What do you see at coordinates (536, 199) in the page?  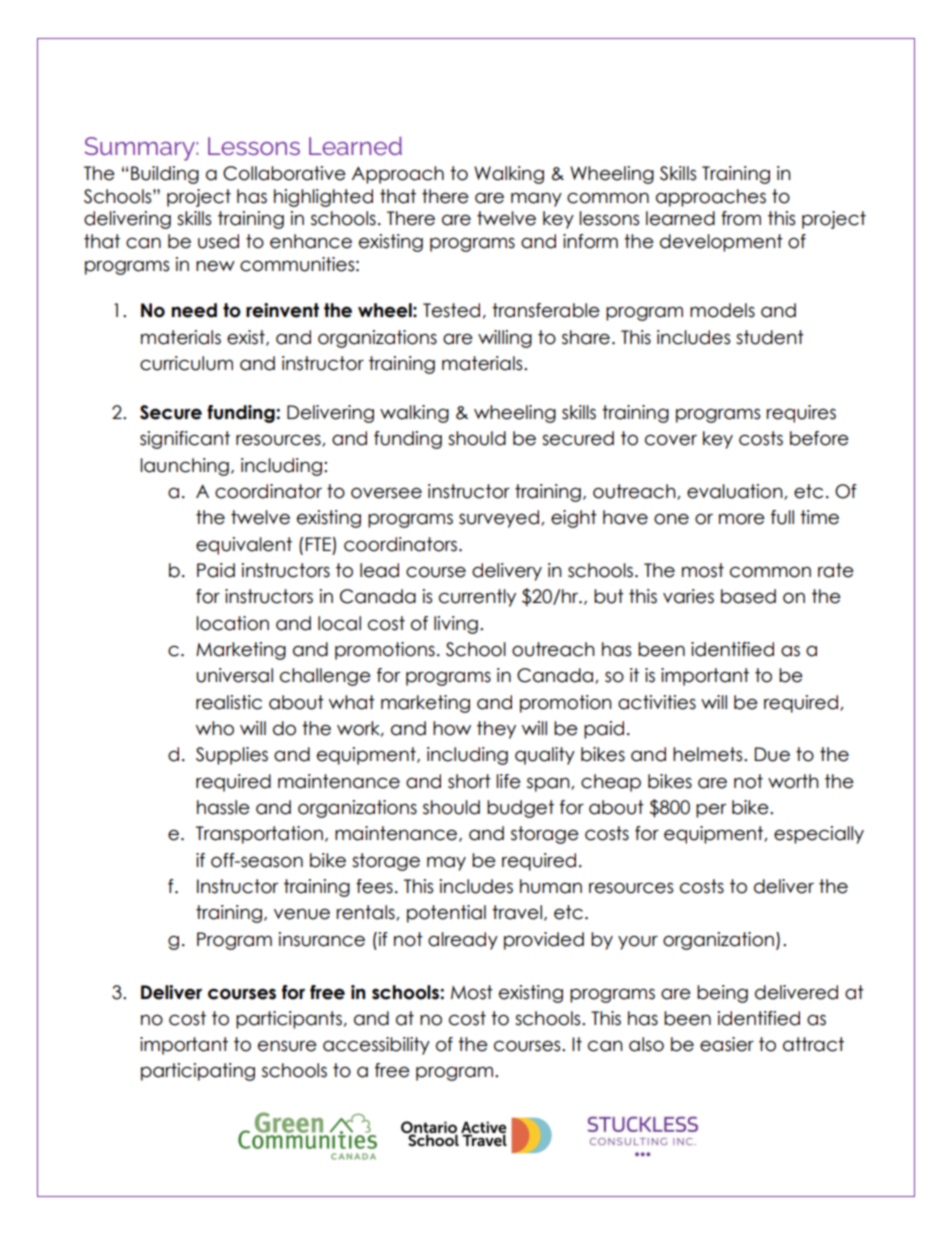 I see `many` at bounding box center [536, 199].
